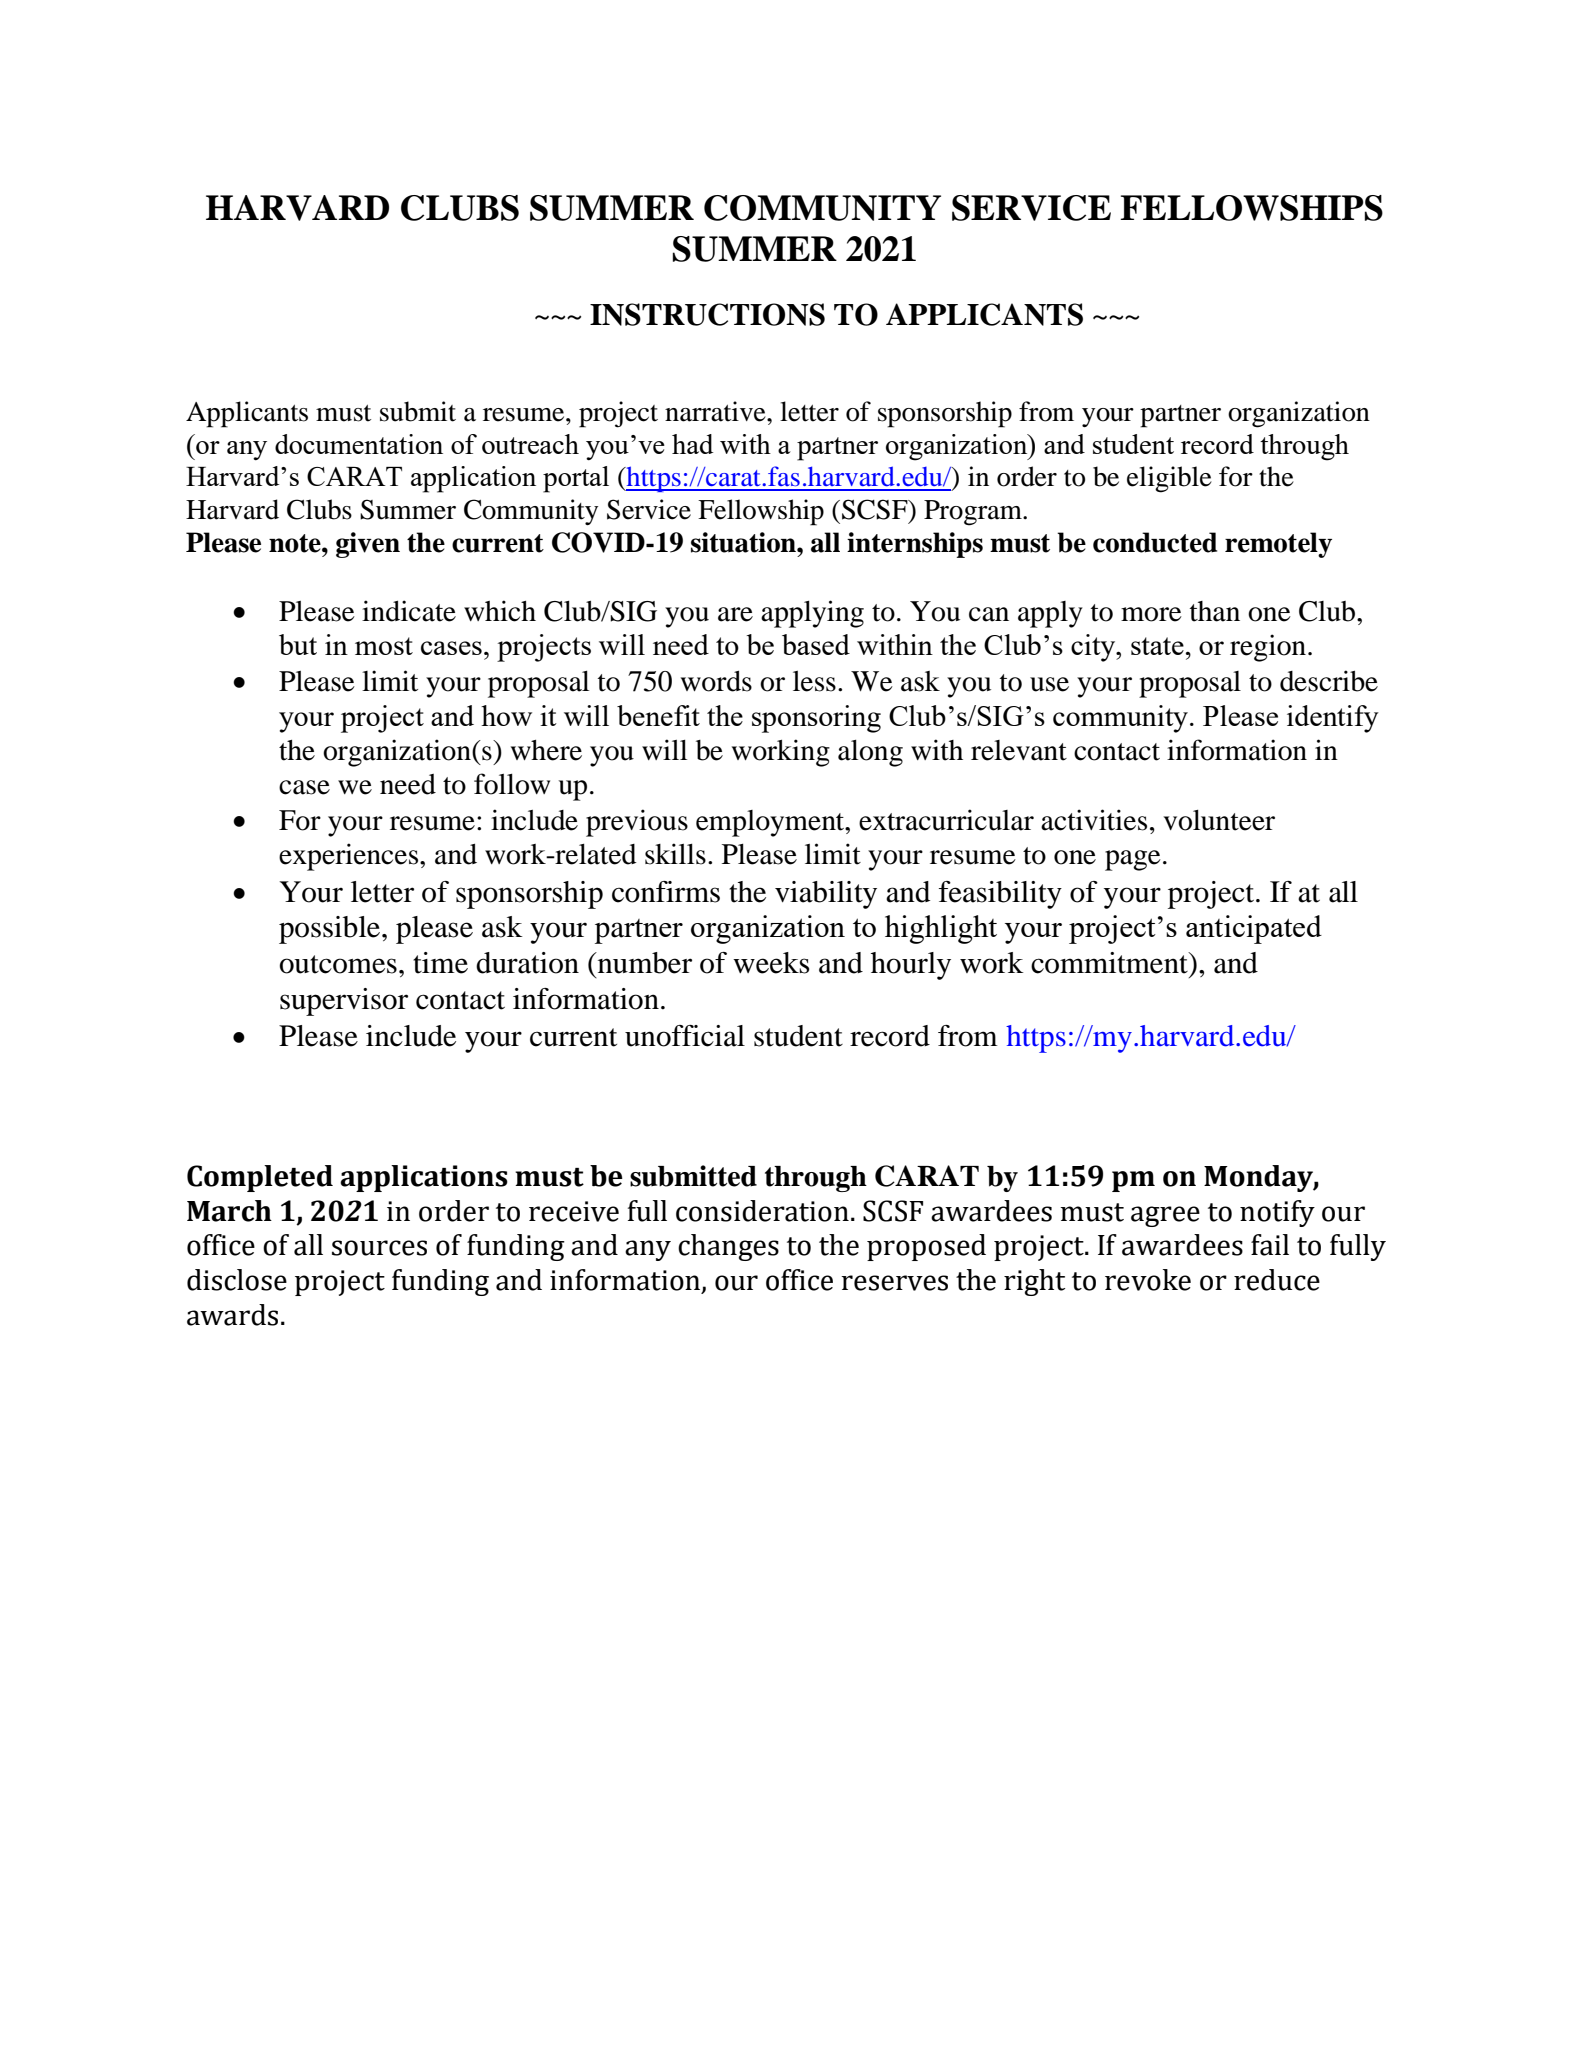 The height and width of the document is (2046, 1581). Describe the element at coordinates (1169, 479) in the document. I see `eligible` at that location.
